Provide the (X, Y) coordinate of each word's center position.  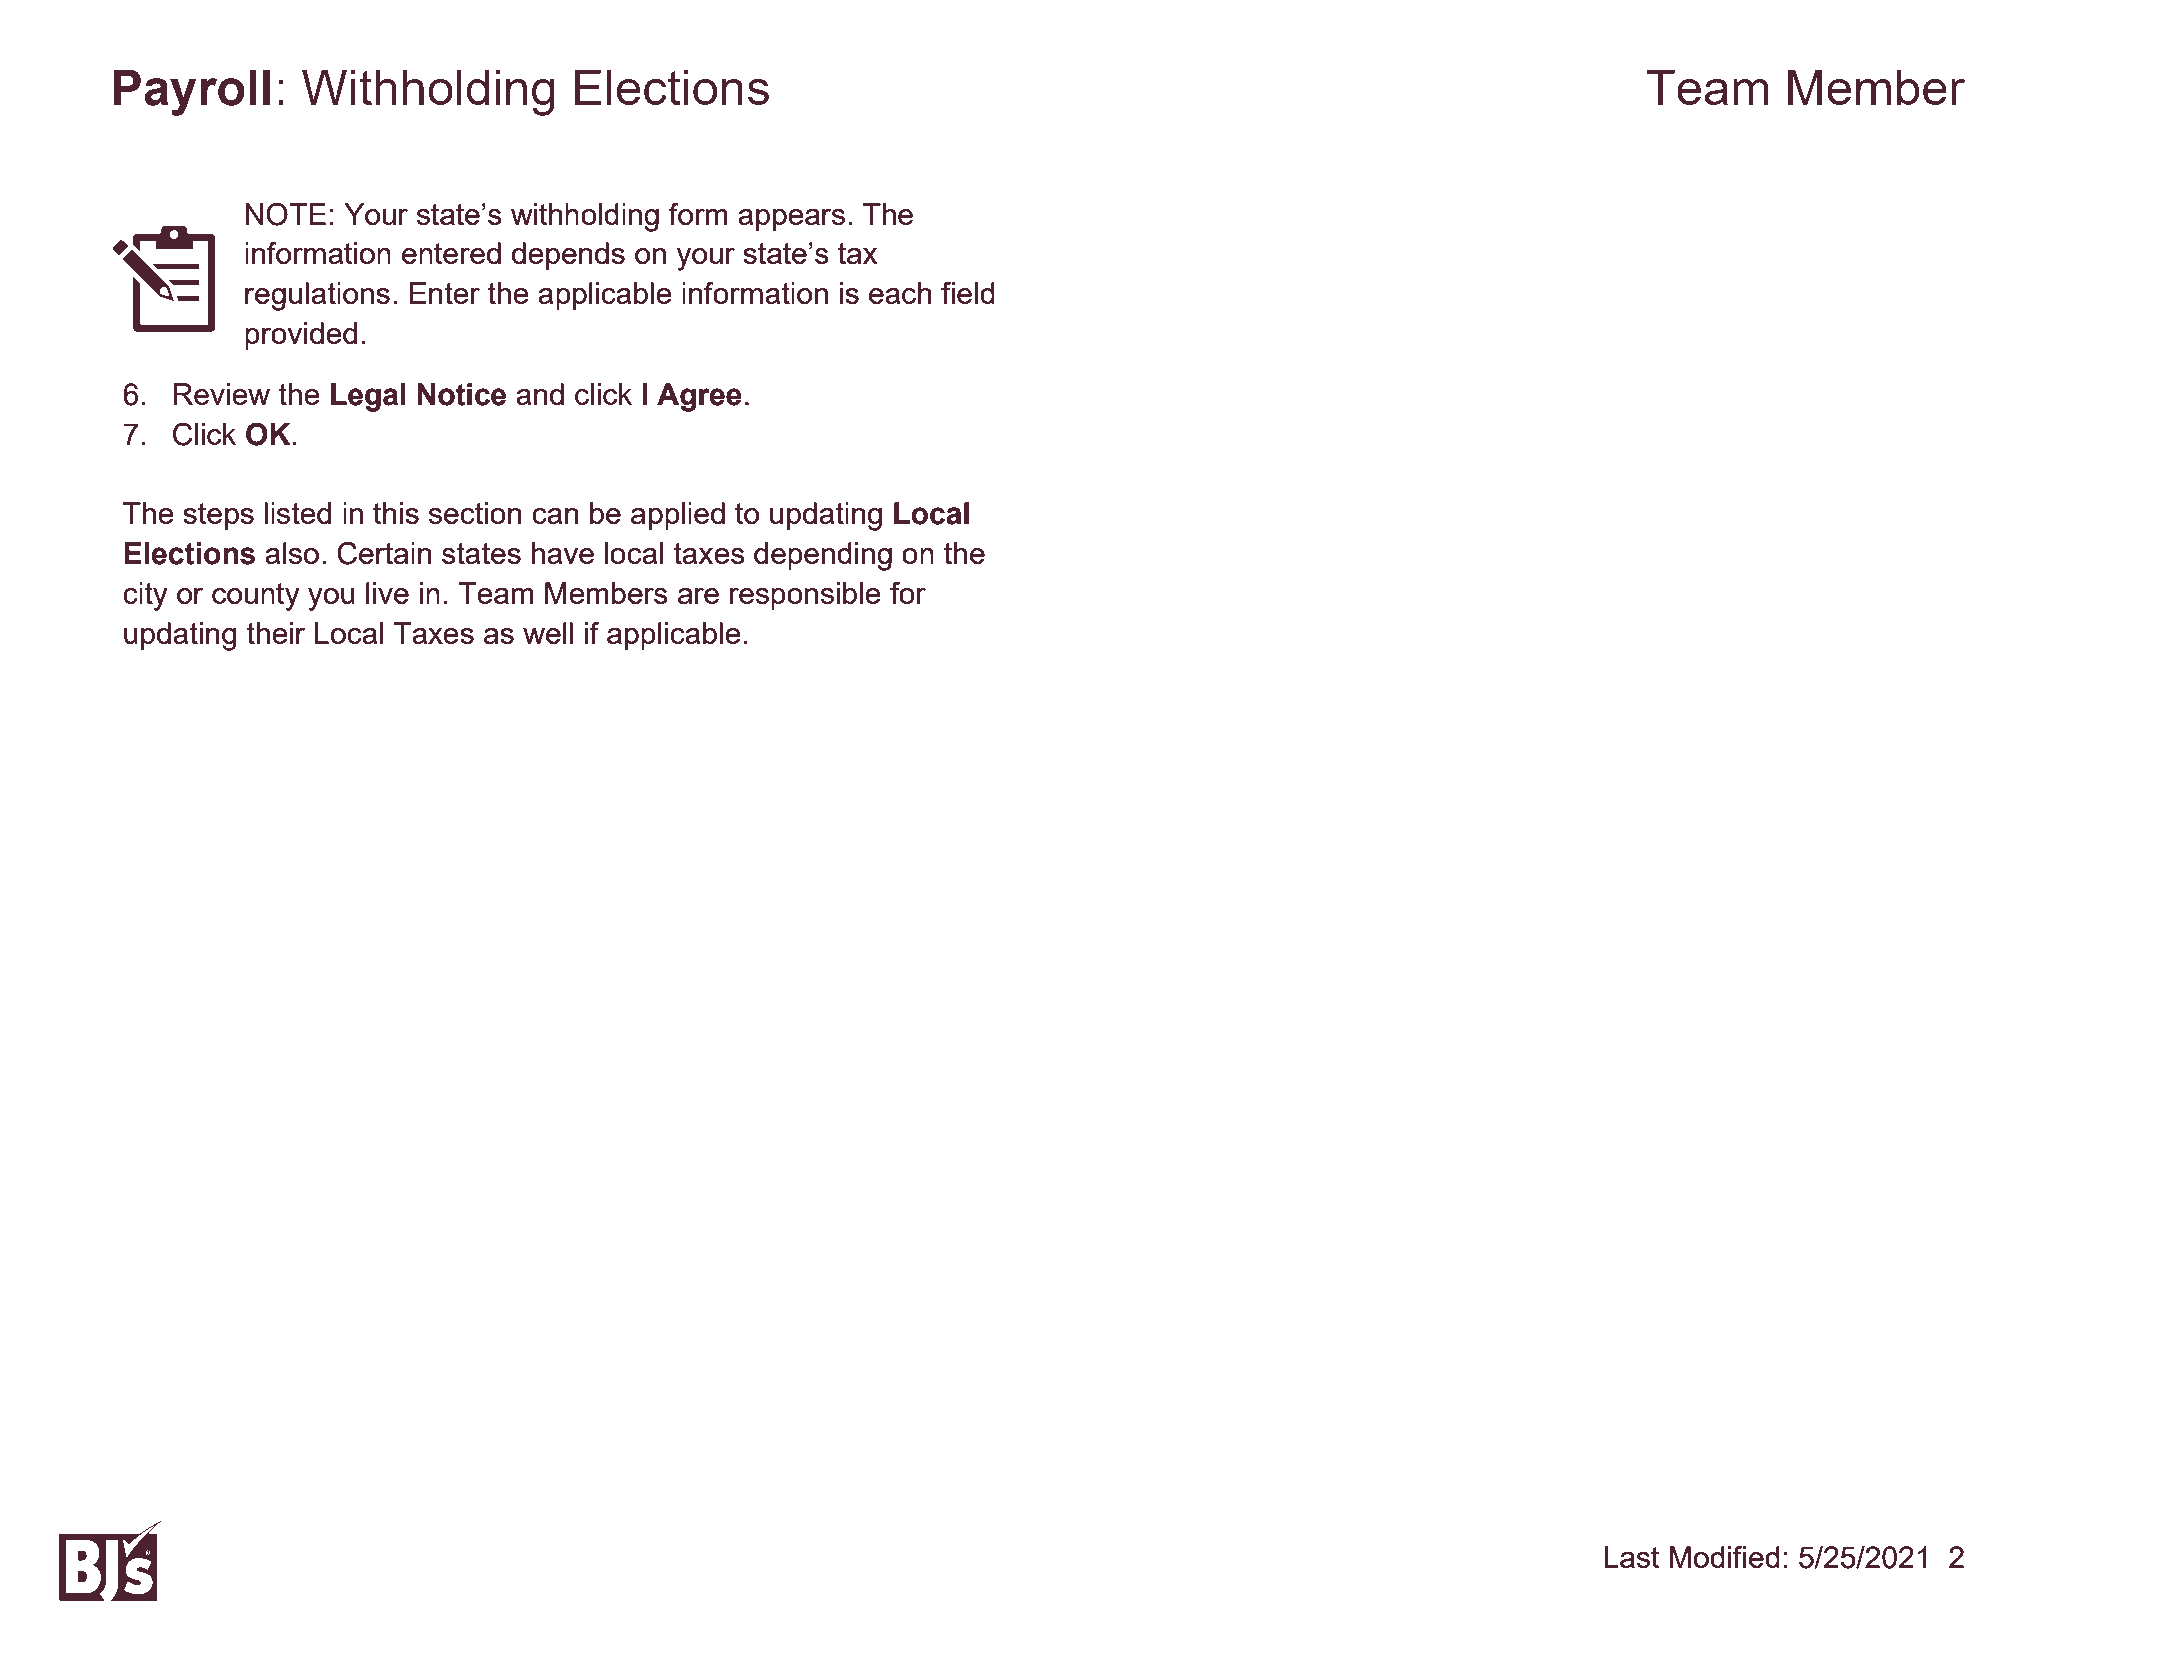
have (563, 553)
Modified (1724, 1557)
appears (791, 220)
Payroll (192, 92)
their (275, 633)
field (968, 293)
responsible (805, 596)
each (900, 293)
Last (1631, 1557)
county (256, 597)
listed (297, 513)
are (698, 596)
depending (823, 556)
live (387, 593)
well (548, 633)
